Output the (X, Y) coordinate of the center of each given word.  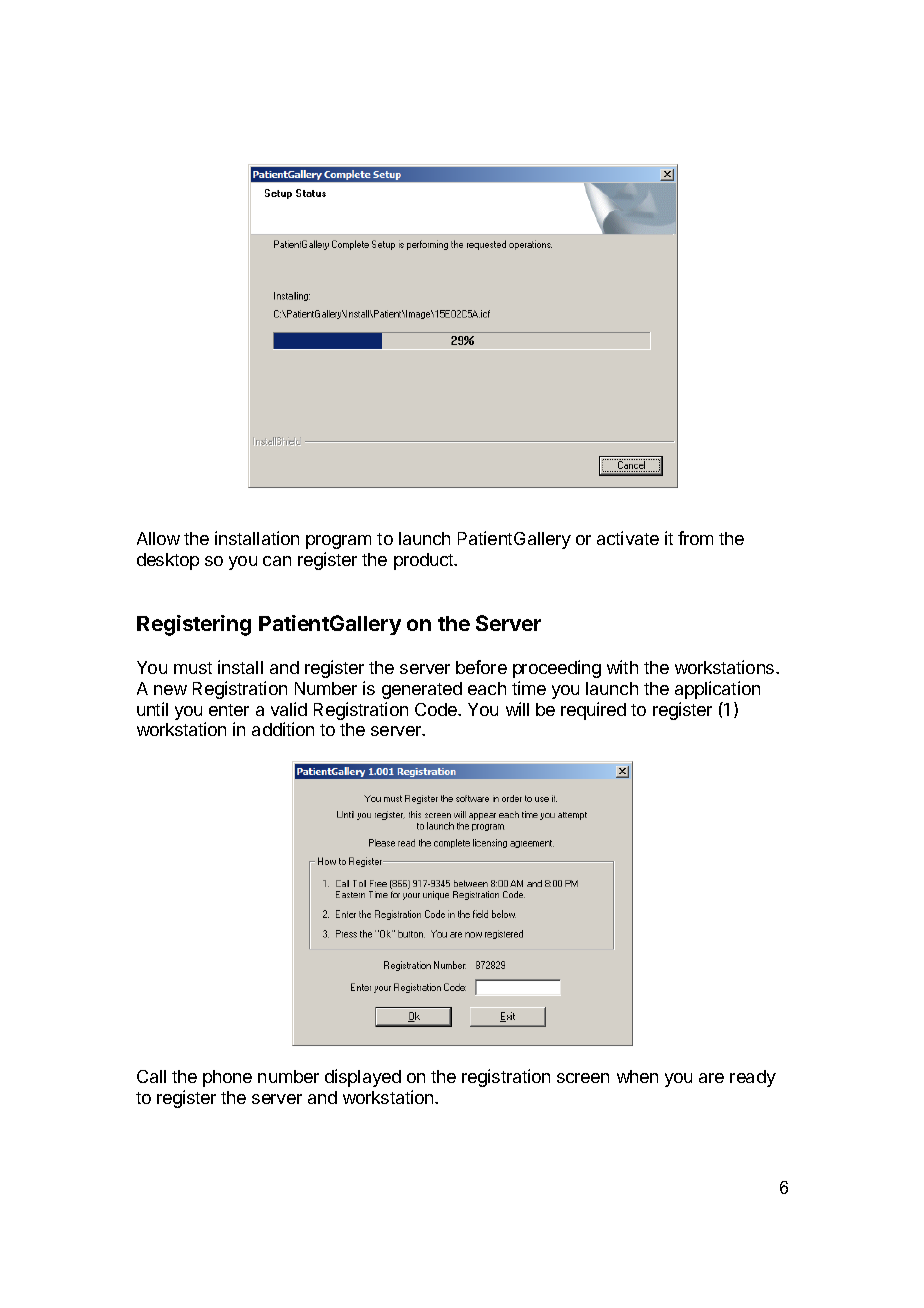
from (695, 538)
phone (227, 1078)
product (424, 561)
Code (437, 709)
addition (283, 729)
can (277, 561)
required (593, 711)
